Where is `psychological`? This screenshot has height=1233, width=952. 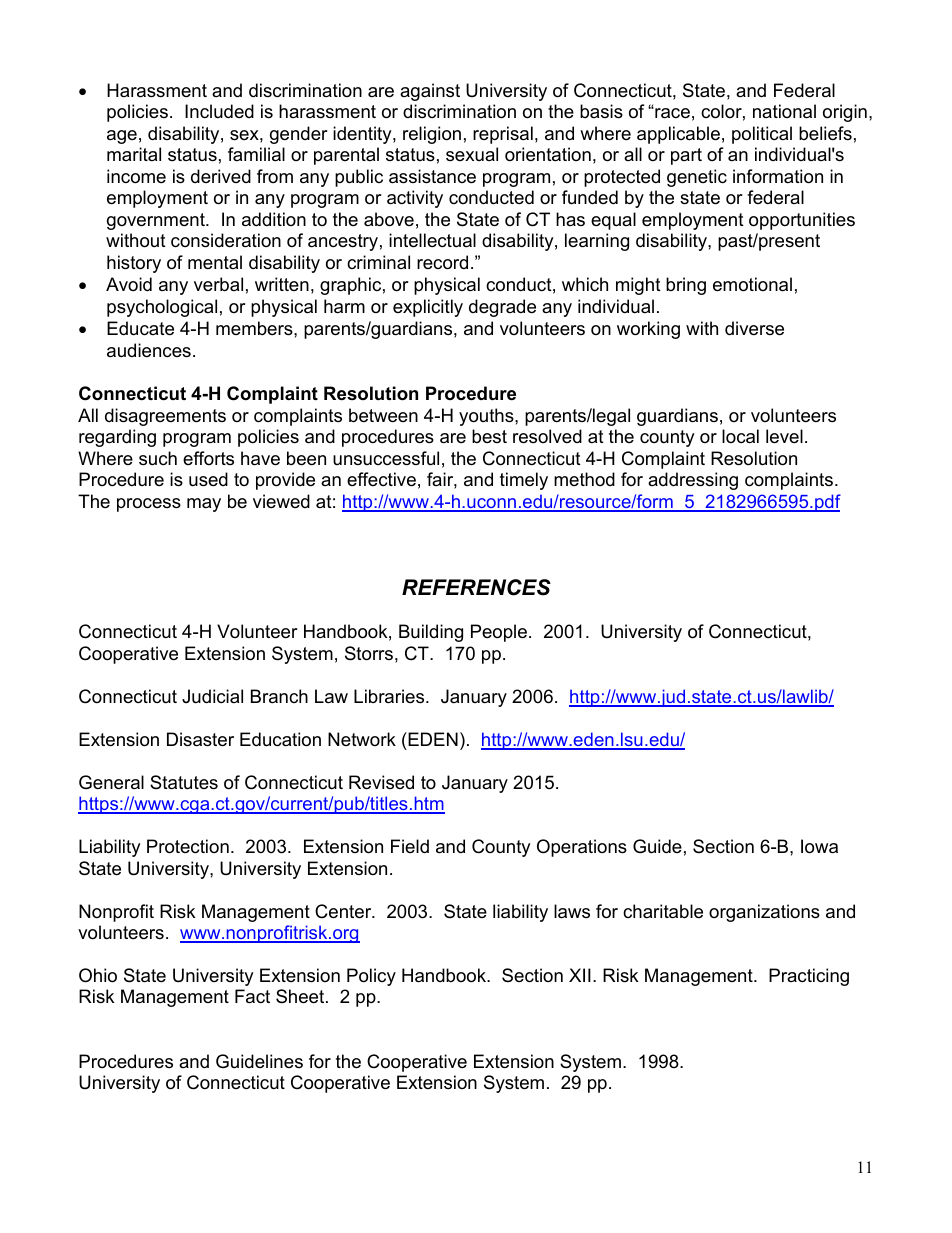 psychological is located at coordinates (162, 308).
